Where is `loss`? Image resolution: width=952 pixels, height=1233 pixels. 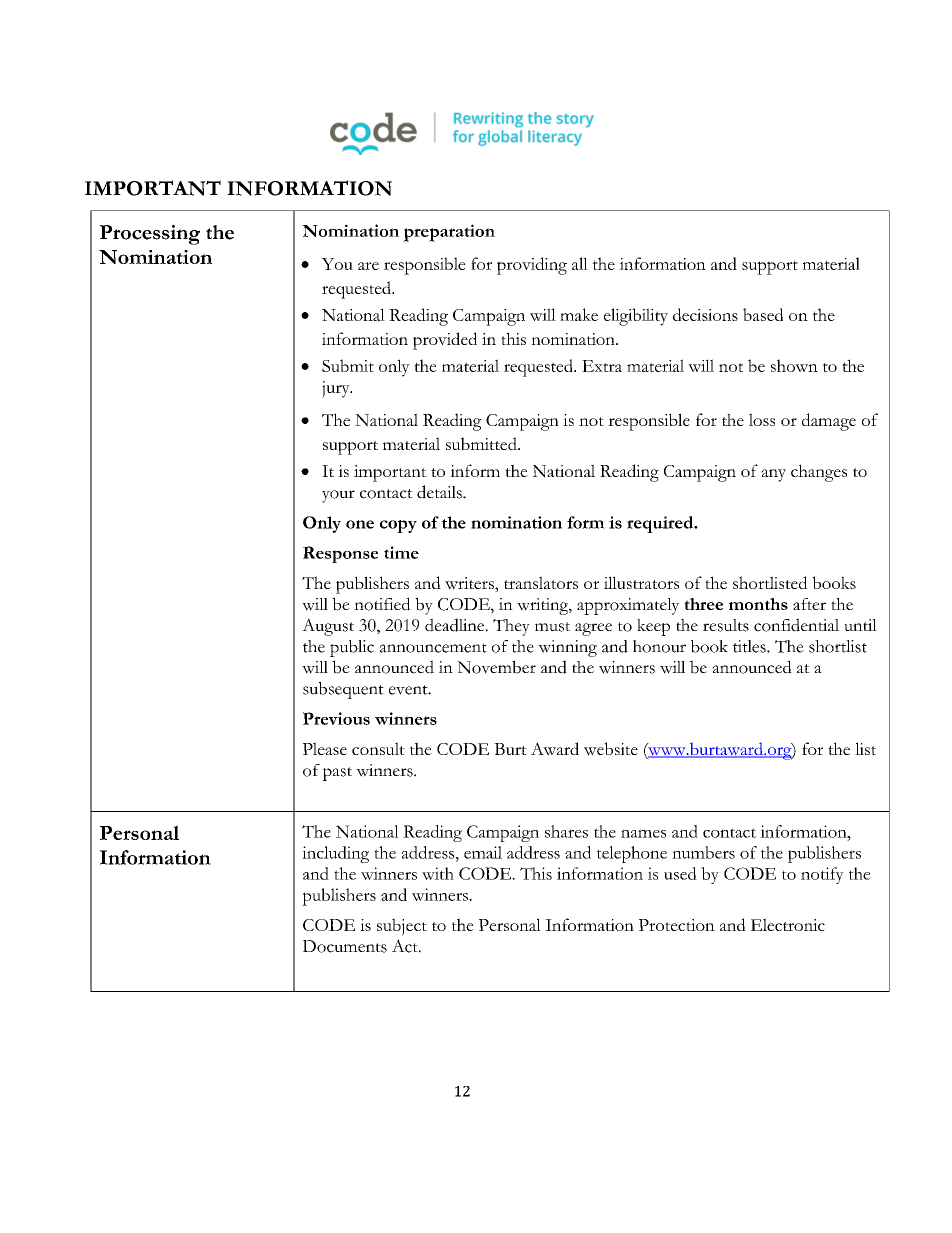
loss is located at coordinates (762, 419).
